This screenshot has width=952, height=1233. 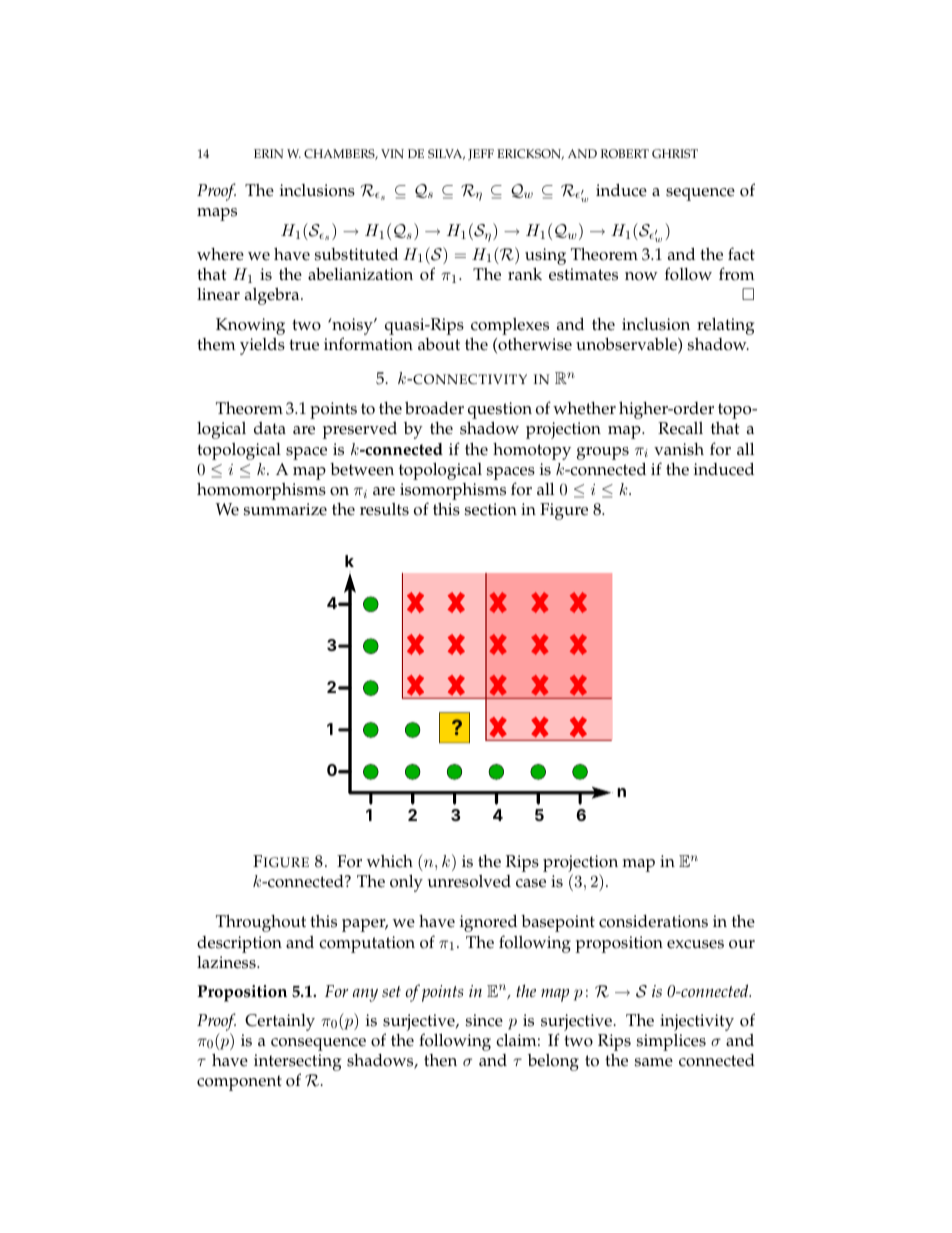 What do you see at coordinates (297, 1064) in the screenshot?
I see `intersecting` at bounding box center [297, 1064].
